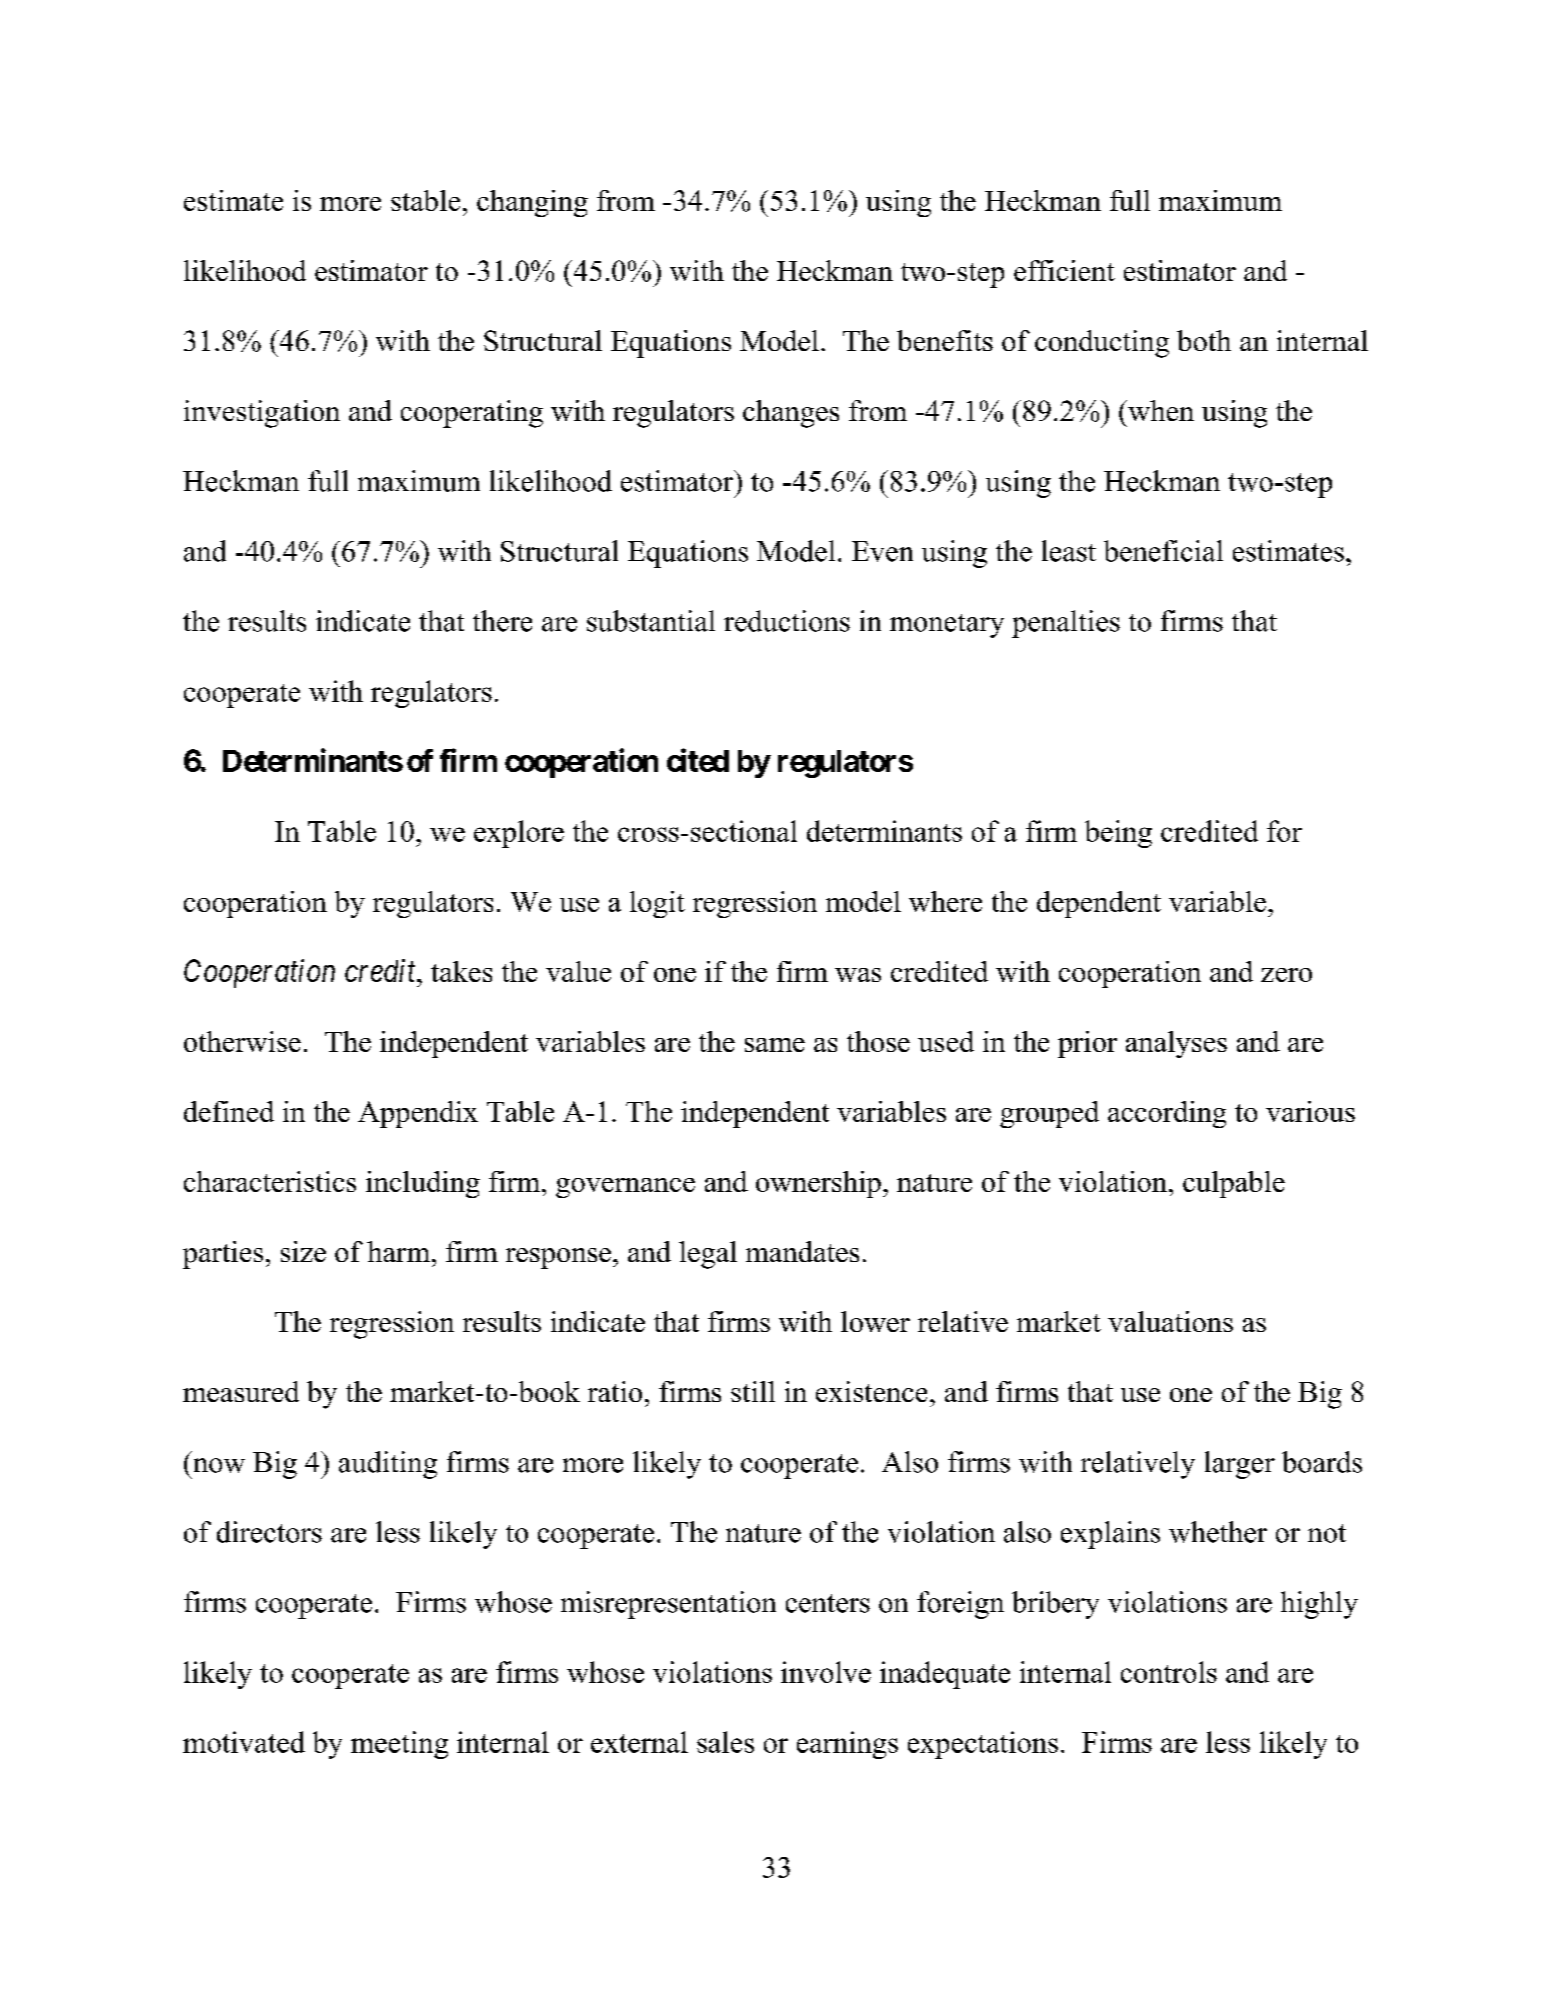 This page has width=1554, height=2011. What do you see at coordinates (945, 340) in the page?
I see `benefits` at bounding box center [945, 340].
